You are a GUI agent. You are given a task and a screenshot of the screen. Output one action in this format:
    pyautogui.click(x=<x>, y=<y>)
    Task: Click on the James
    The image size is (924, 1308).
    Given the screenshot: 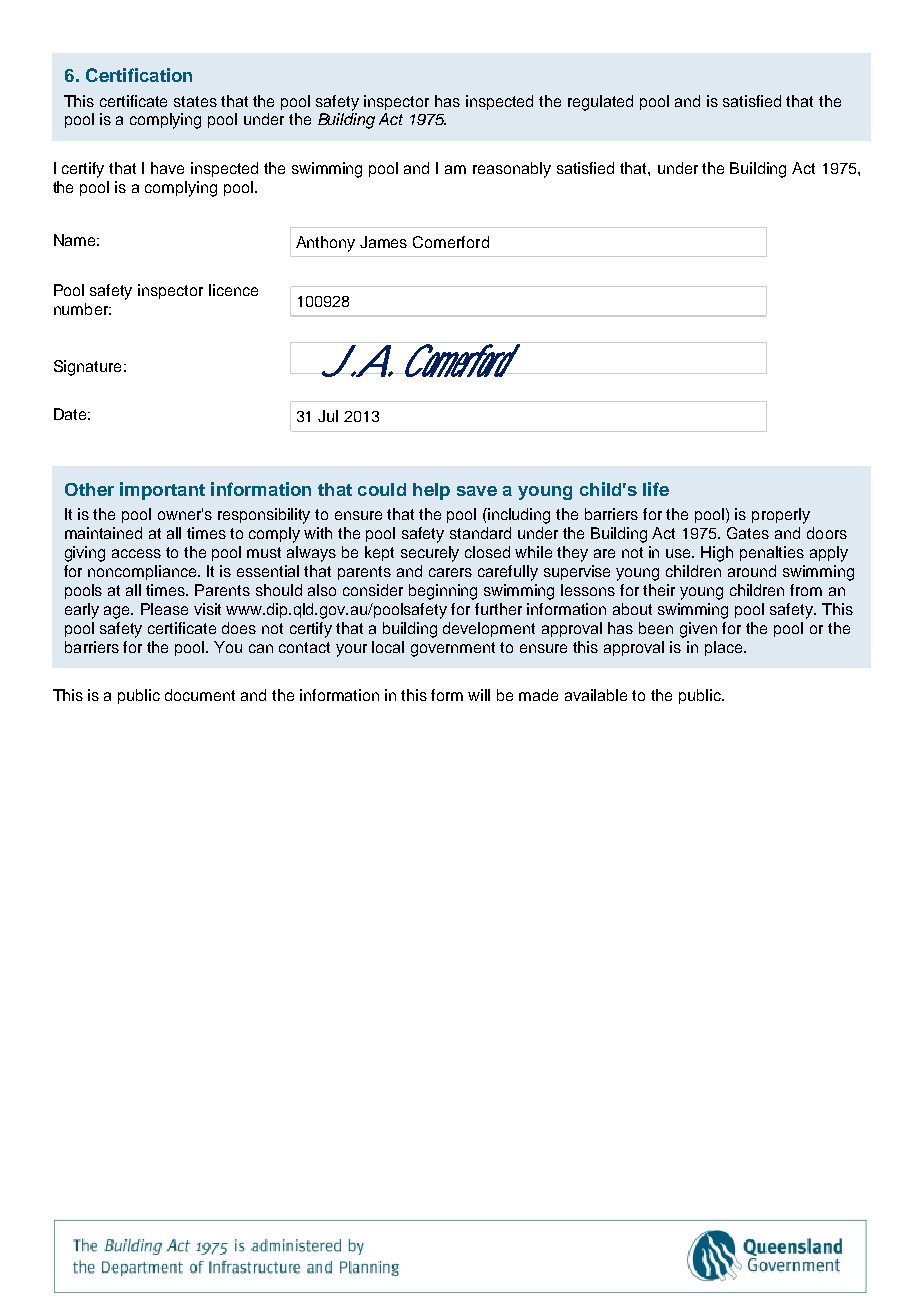 What is the action you would take?
    pyautogui.click(x=383, y=242)
